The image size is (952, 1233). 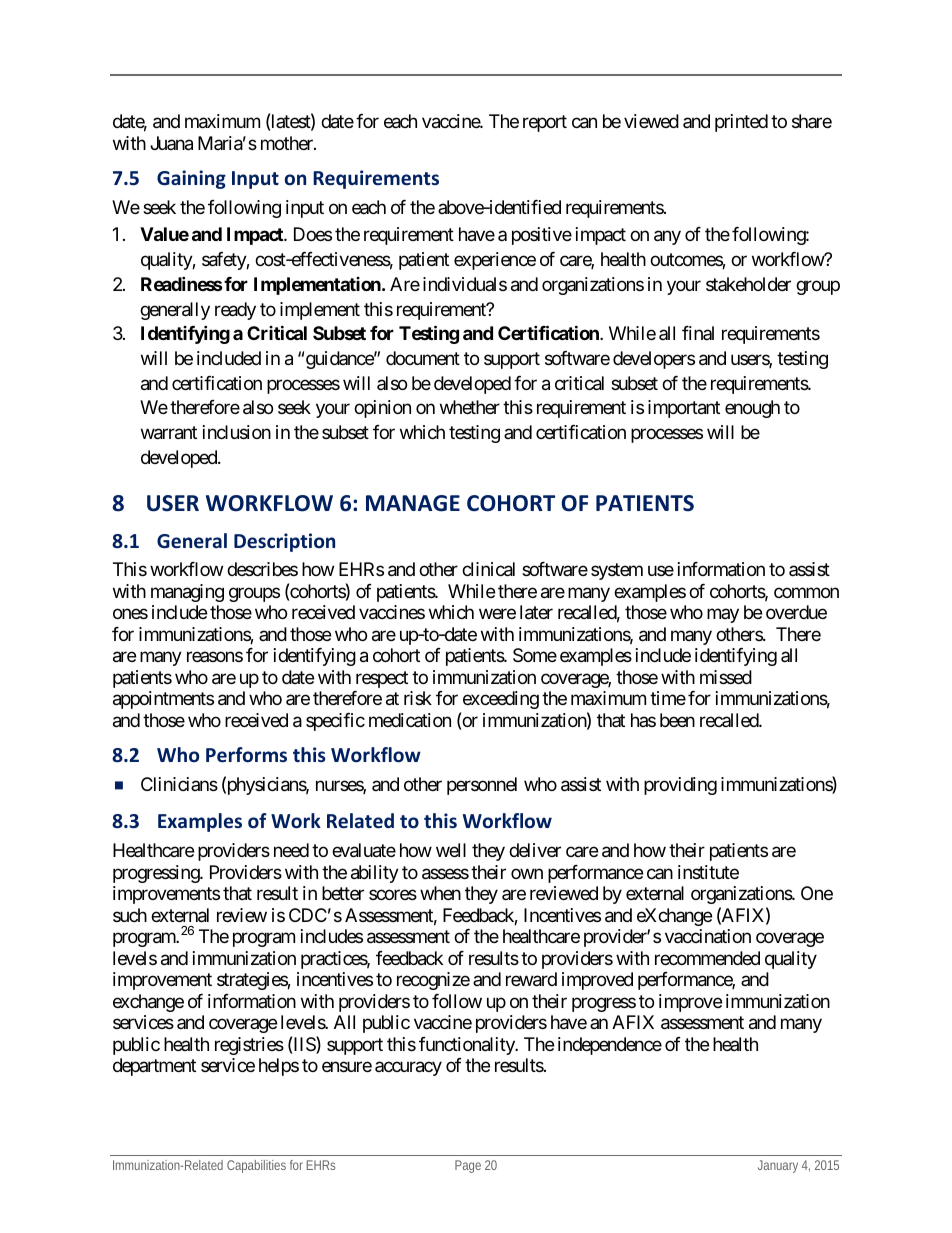 What do you see at coordinates (468, 1166) in the image?
I see `Page` at bounding box center [468, 1166].
